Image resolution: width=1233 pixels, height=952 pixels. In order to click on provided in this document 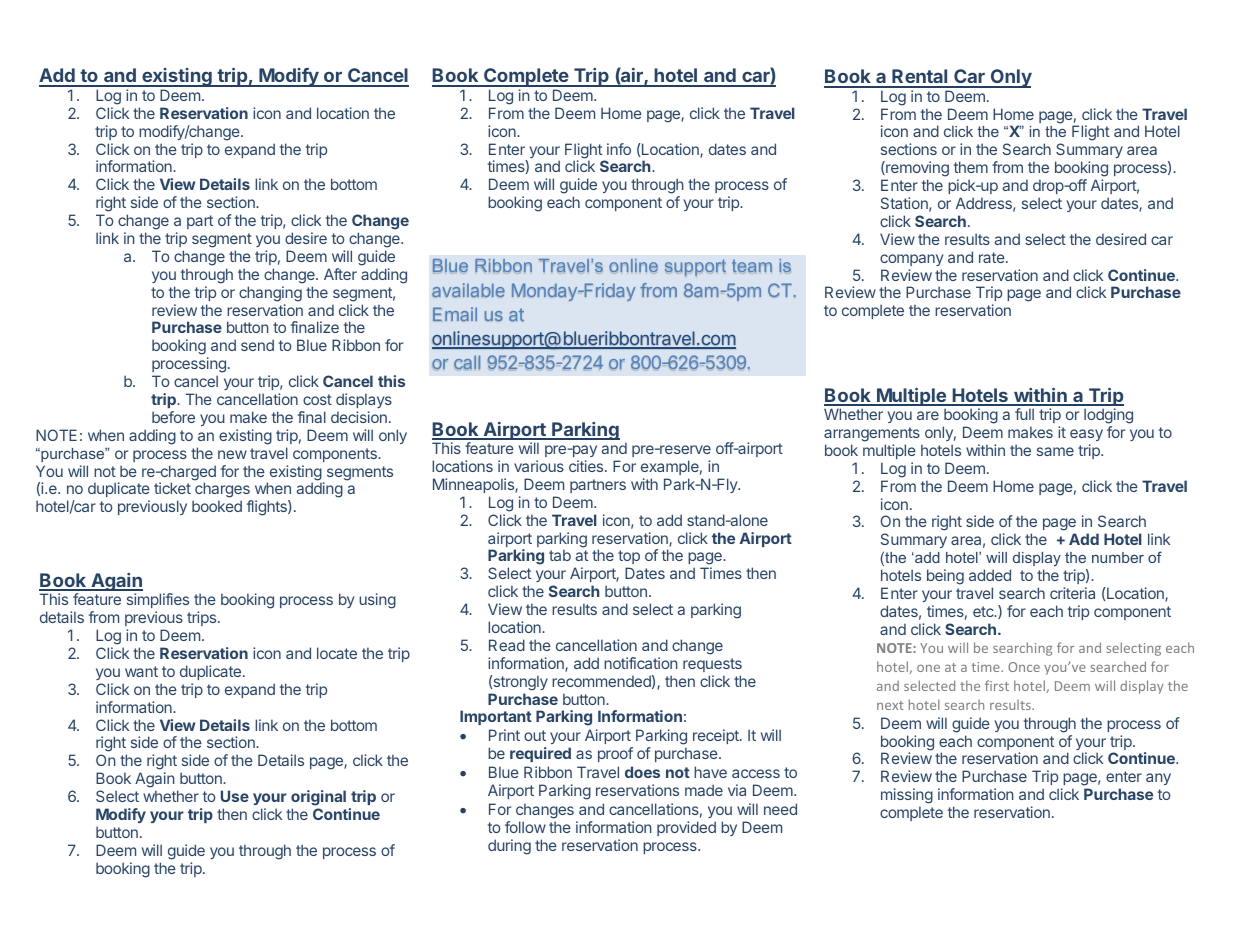, I will do `click(686, 828)`.
